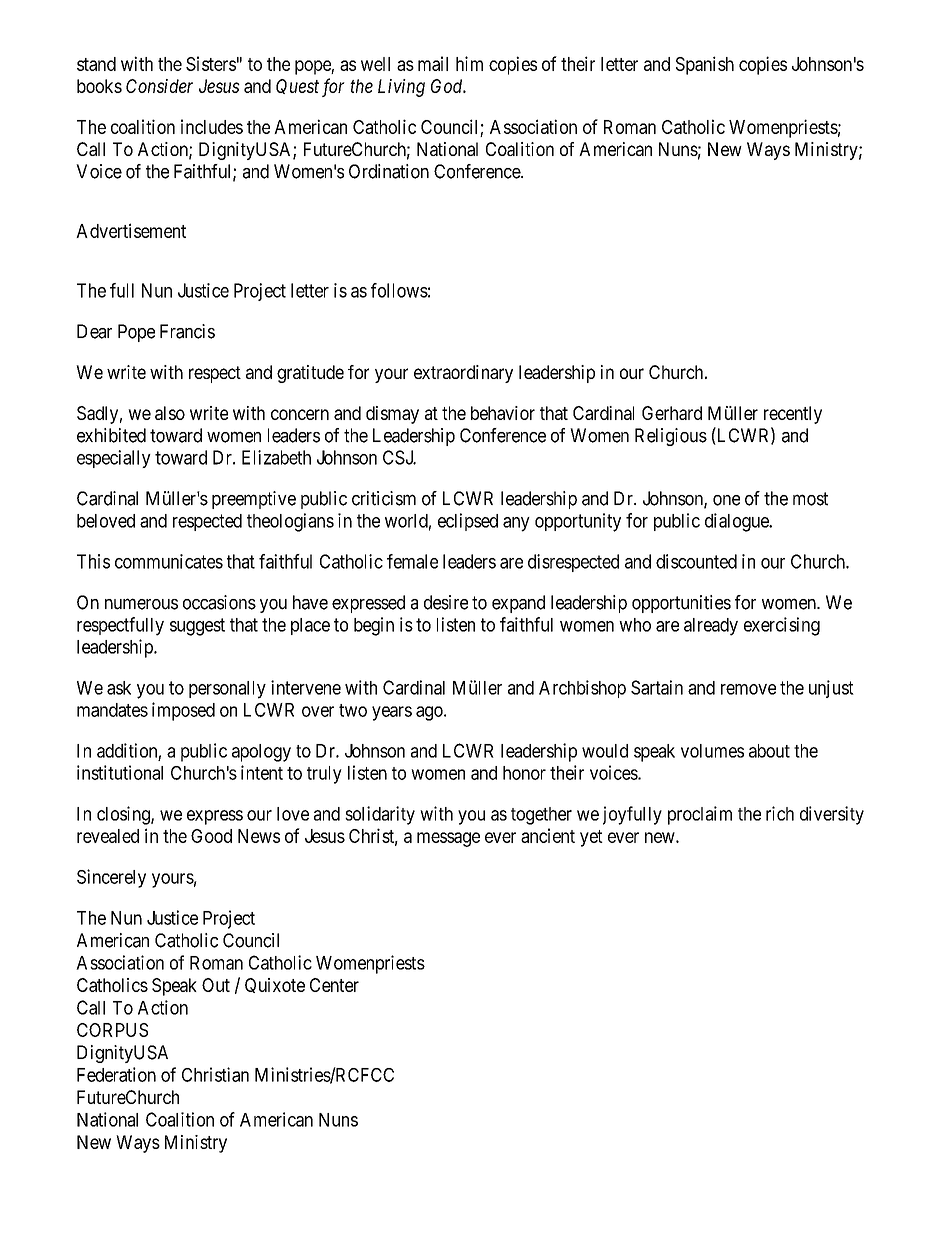 The image size is (952, 1233). Describe the element at coordinates (705, 65) in the document. I see `Spanish` at that location.
